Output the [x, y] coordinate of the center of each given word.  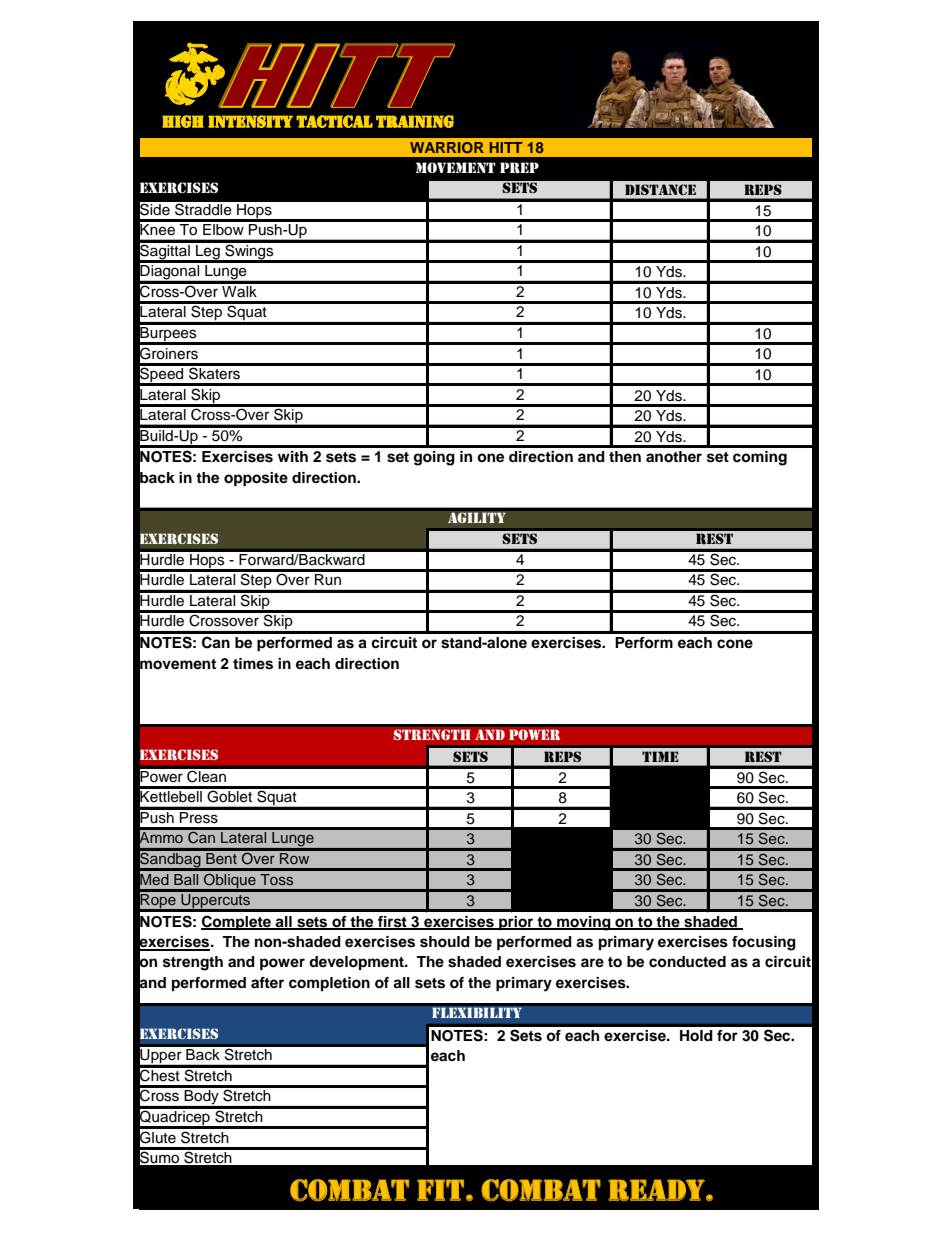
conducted [687, 962]
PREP [519, 168]
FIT [440, 1190]
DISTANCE [660, 189]
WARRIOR [447, 147]
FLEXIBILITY [477, 1012]
